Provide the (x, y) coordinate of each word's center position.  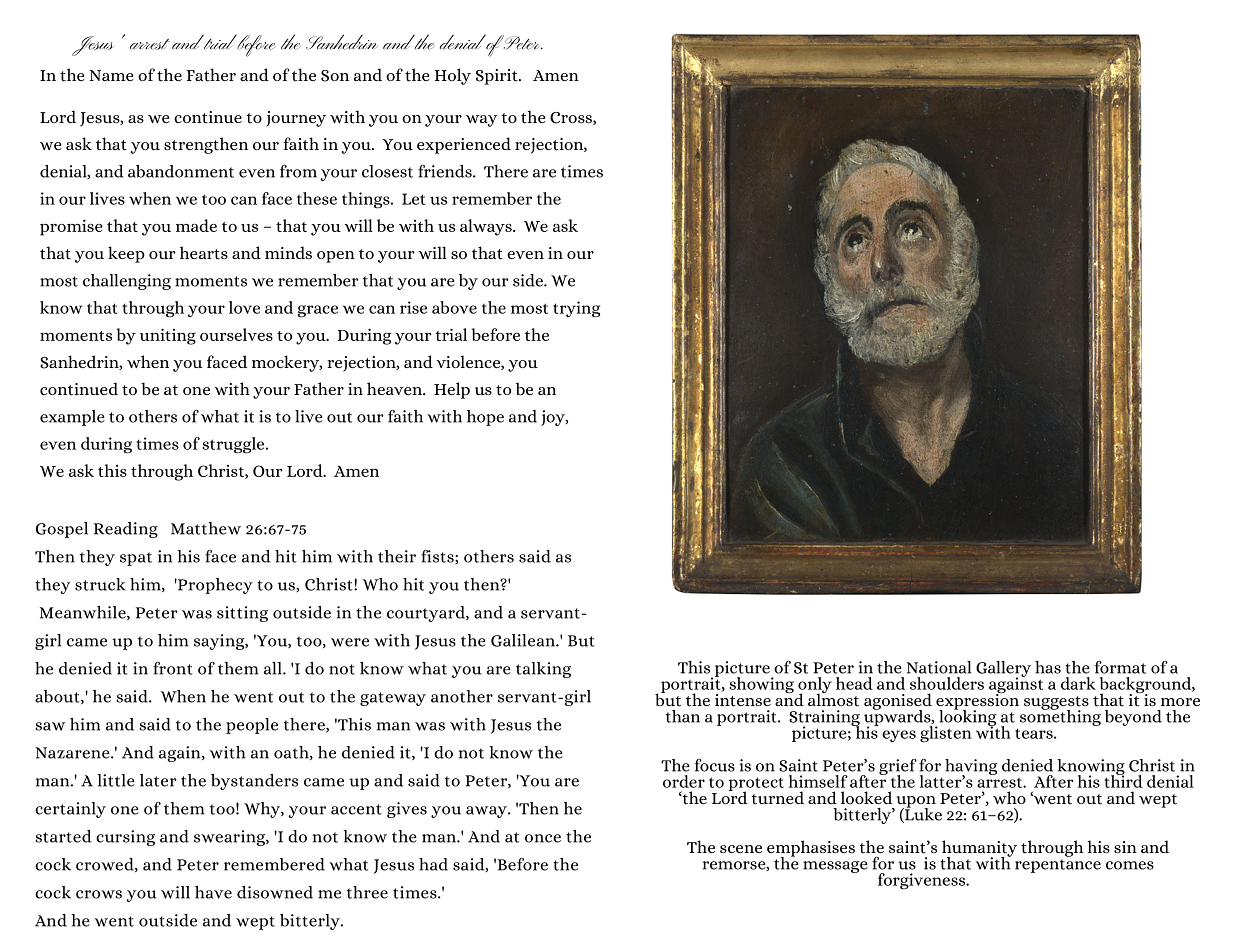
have (213, 892)
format (1120, 667)
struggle (234, 445)
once (543, 838)
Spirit (498, 77)
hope (485, 418)
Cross (572, 118)
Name (112, 75)
